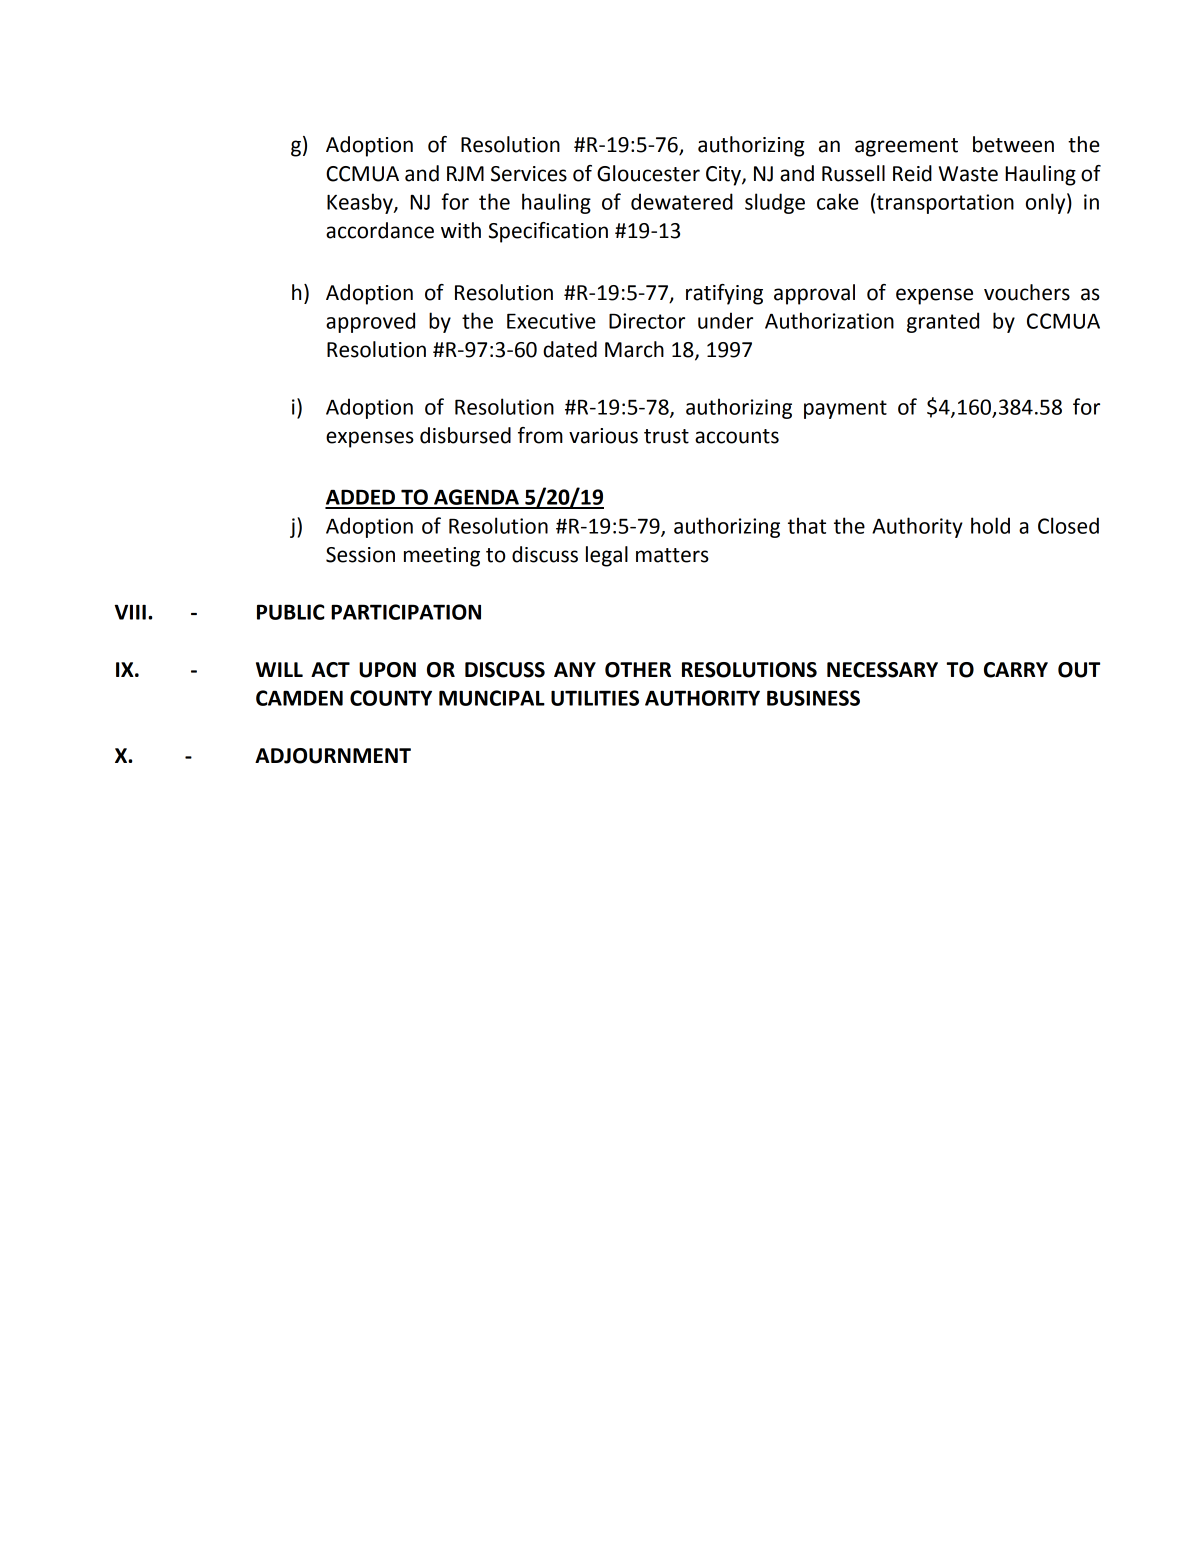 This screenshot has height=1550, width=1197. Describe the element at coordinates (465, 435) in the screenshot. I see `disbursed` at that location.
